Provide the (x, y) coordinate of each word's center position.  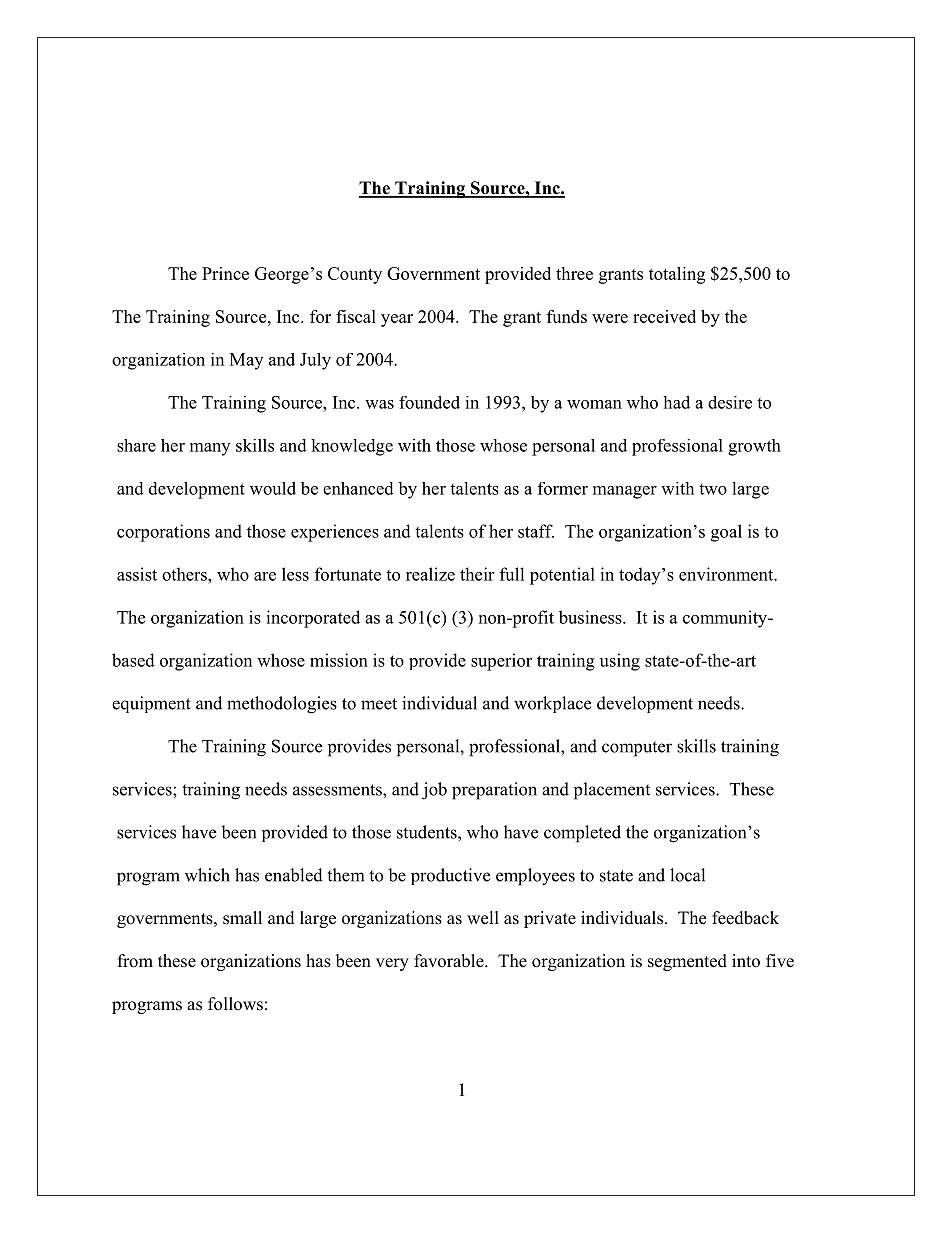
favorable (450, 961)
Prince (225, 273)
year (397, 320)
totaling (677, 275)
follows (235, 1004)
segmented (687, 962)
